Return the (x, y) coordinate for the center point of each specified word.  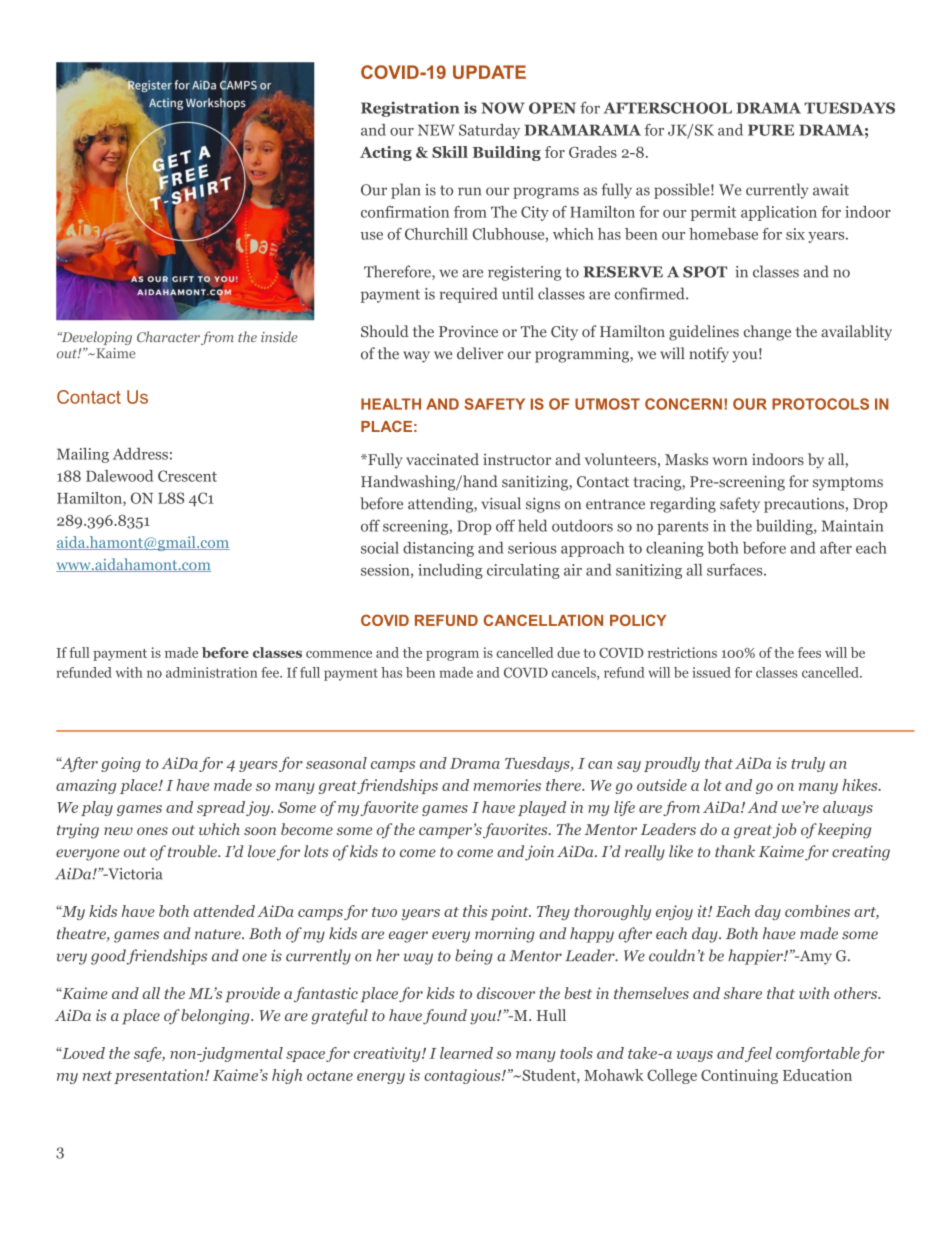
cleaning (675, 549)
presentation (160, 1076)
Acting (386, 153)
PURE (771, 130)
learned (466, 1053)
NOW (503, 108)
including (450, 571)
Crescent (187, 476)
